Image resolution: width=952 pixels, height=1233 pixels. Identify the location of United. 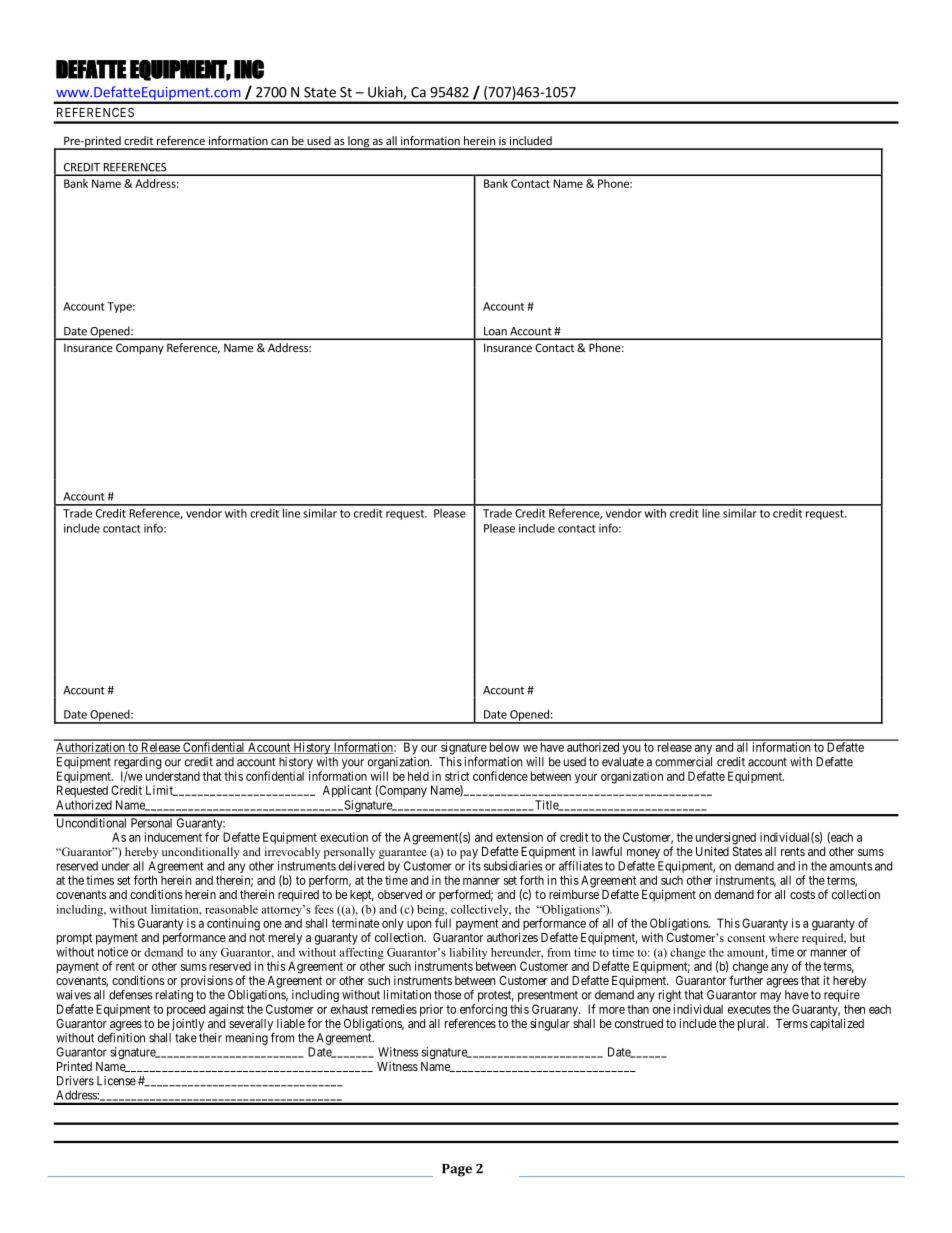
(712, 851).
